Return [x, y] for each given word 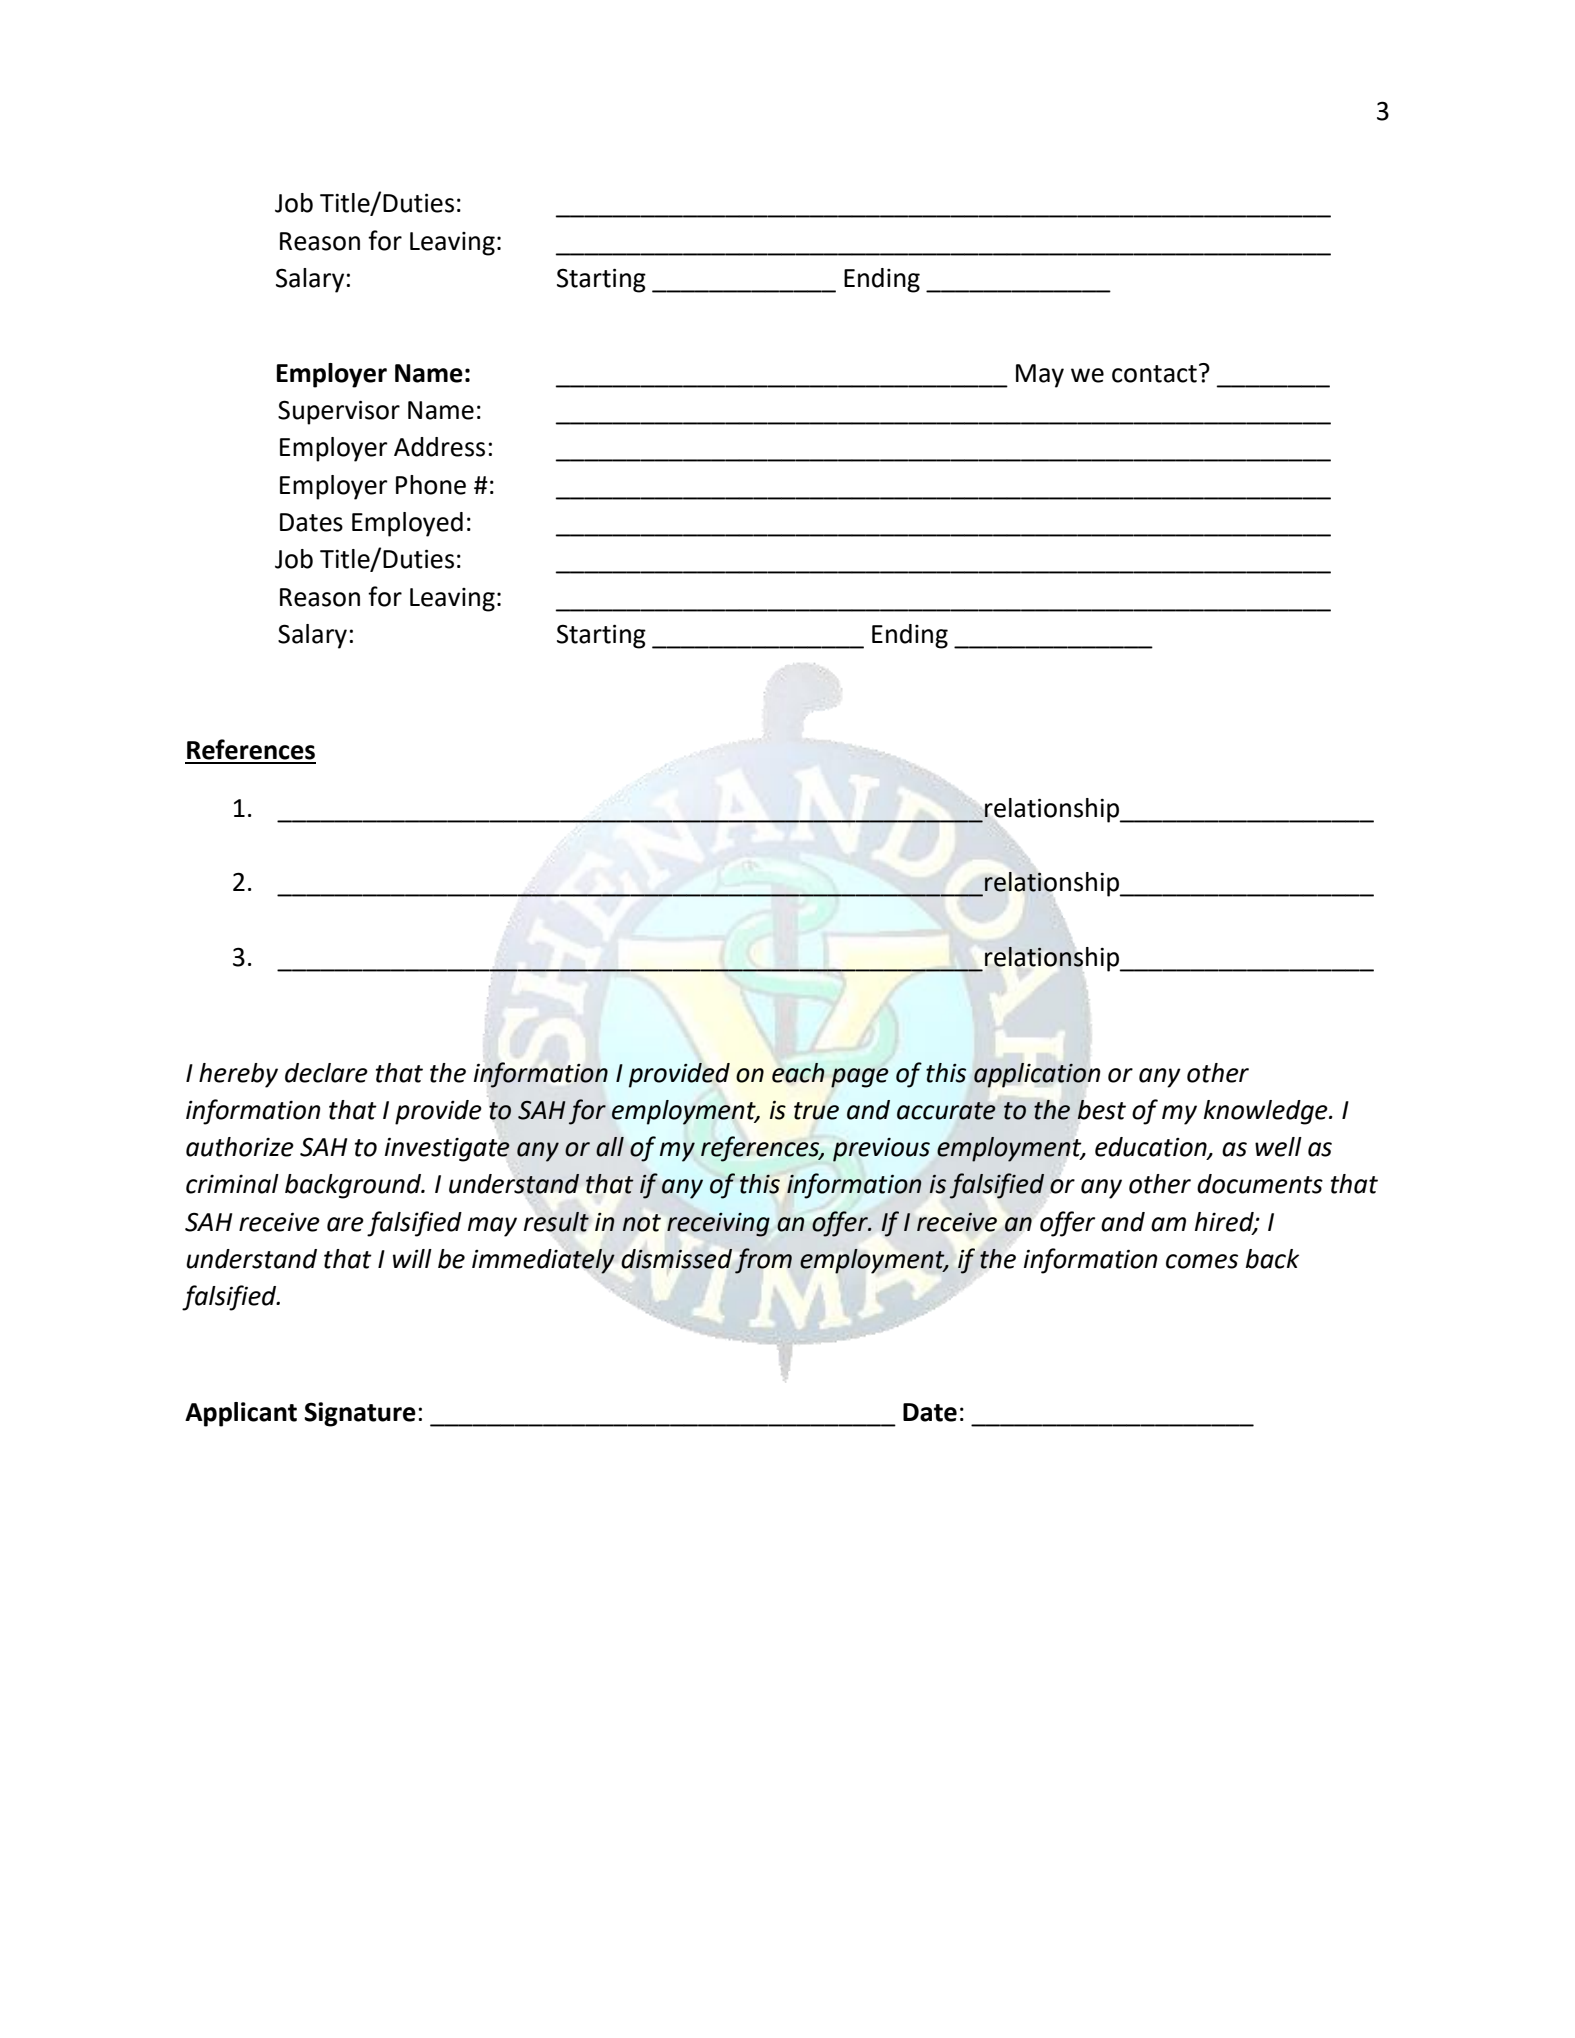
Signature [360, 1414]
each [798, 1073]
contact [1154, 374]
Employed [407, 524]
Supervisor [339, 412]
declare [326, 1073]
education [1152, 1148]
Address [439, 447]
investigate [447, 1149]
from [763, 1261]
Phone [431, 485]
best [1101, 1110]
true [816, 1111]
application [1037, 1075]
